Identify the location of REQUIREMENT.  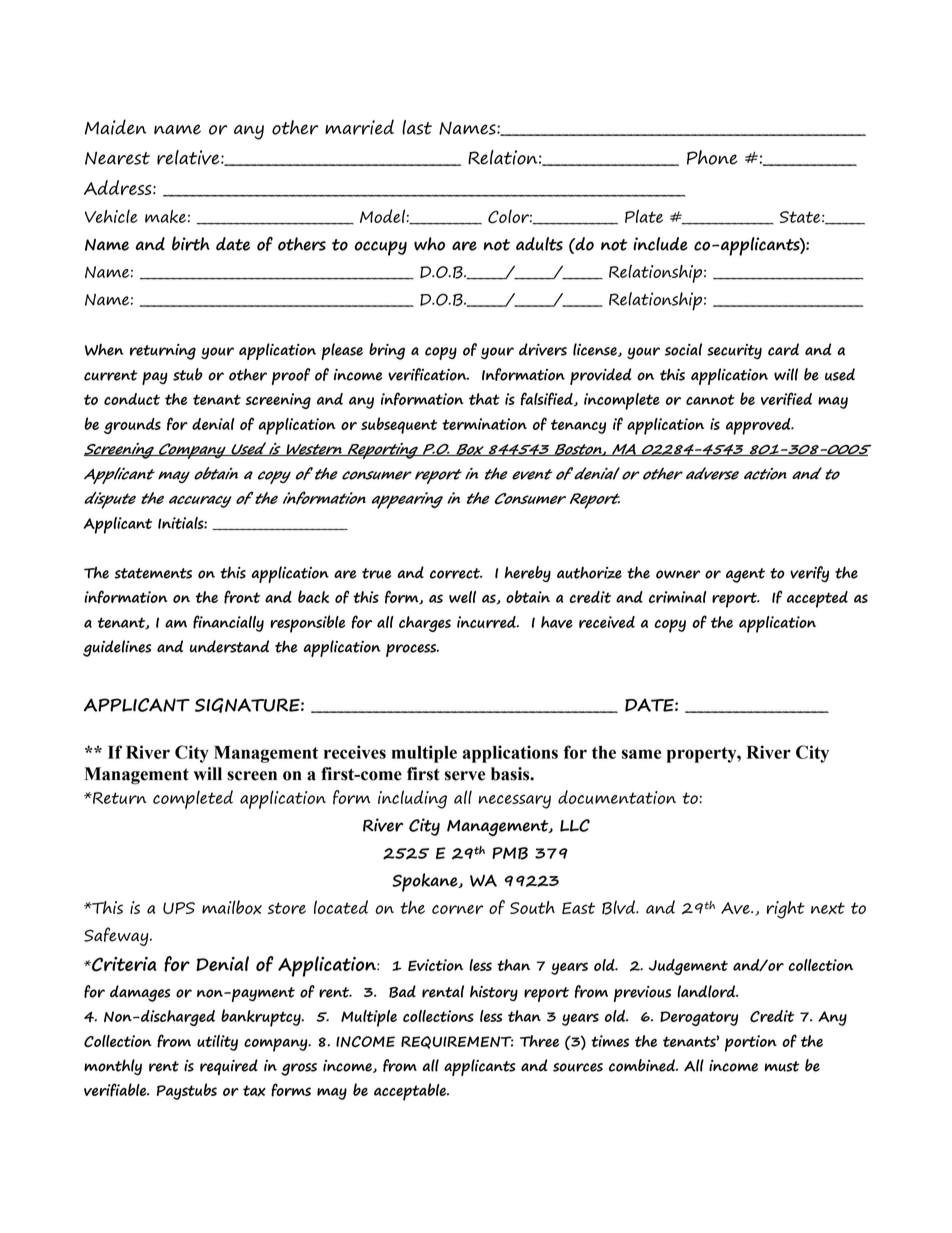
(457, 1042).
